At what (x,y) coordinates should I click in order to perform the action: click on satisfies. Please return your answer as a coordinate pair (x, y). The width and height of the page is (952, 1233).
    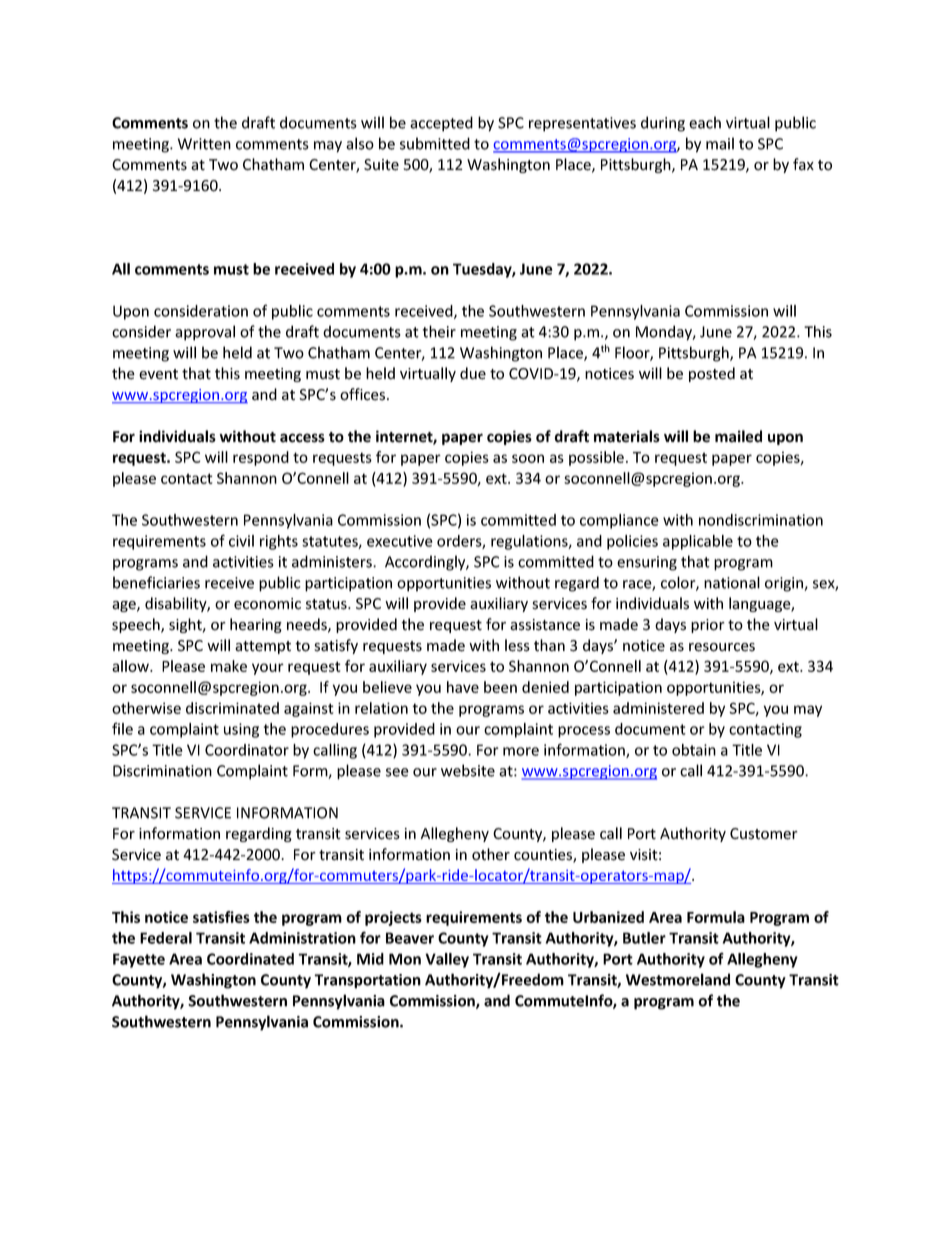
    Looking at the image, I should click on (221, 917).
